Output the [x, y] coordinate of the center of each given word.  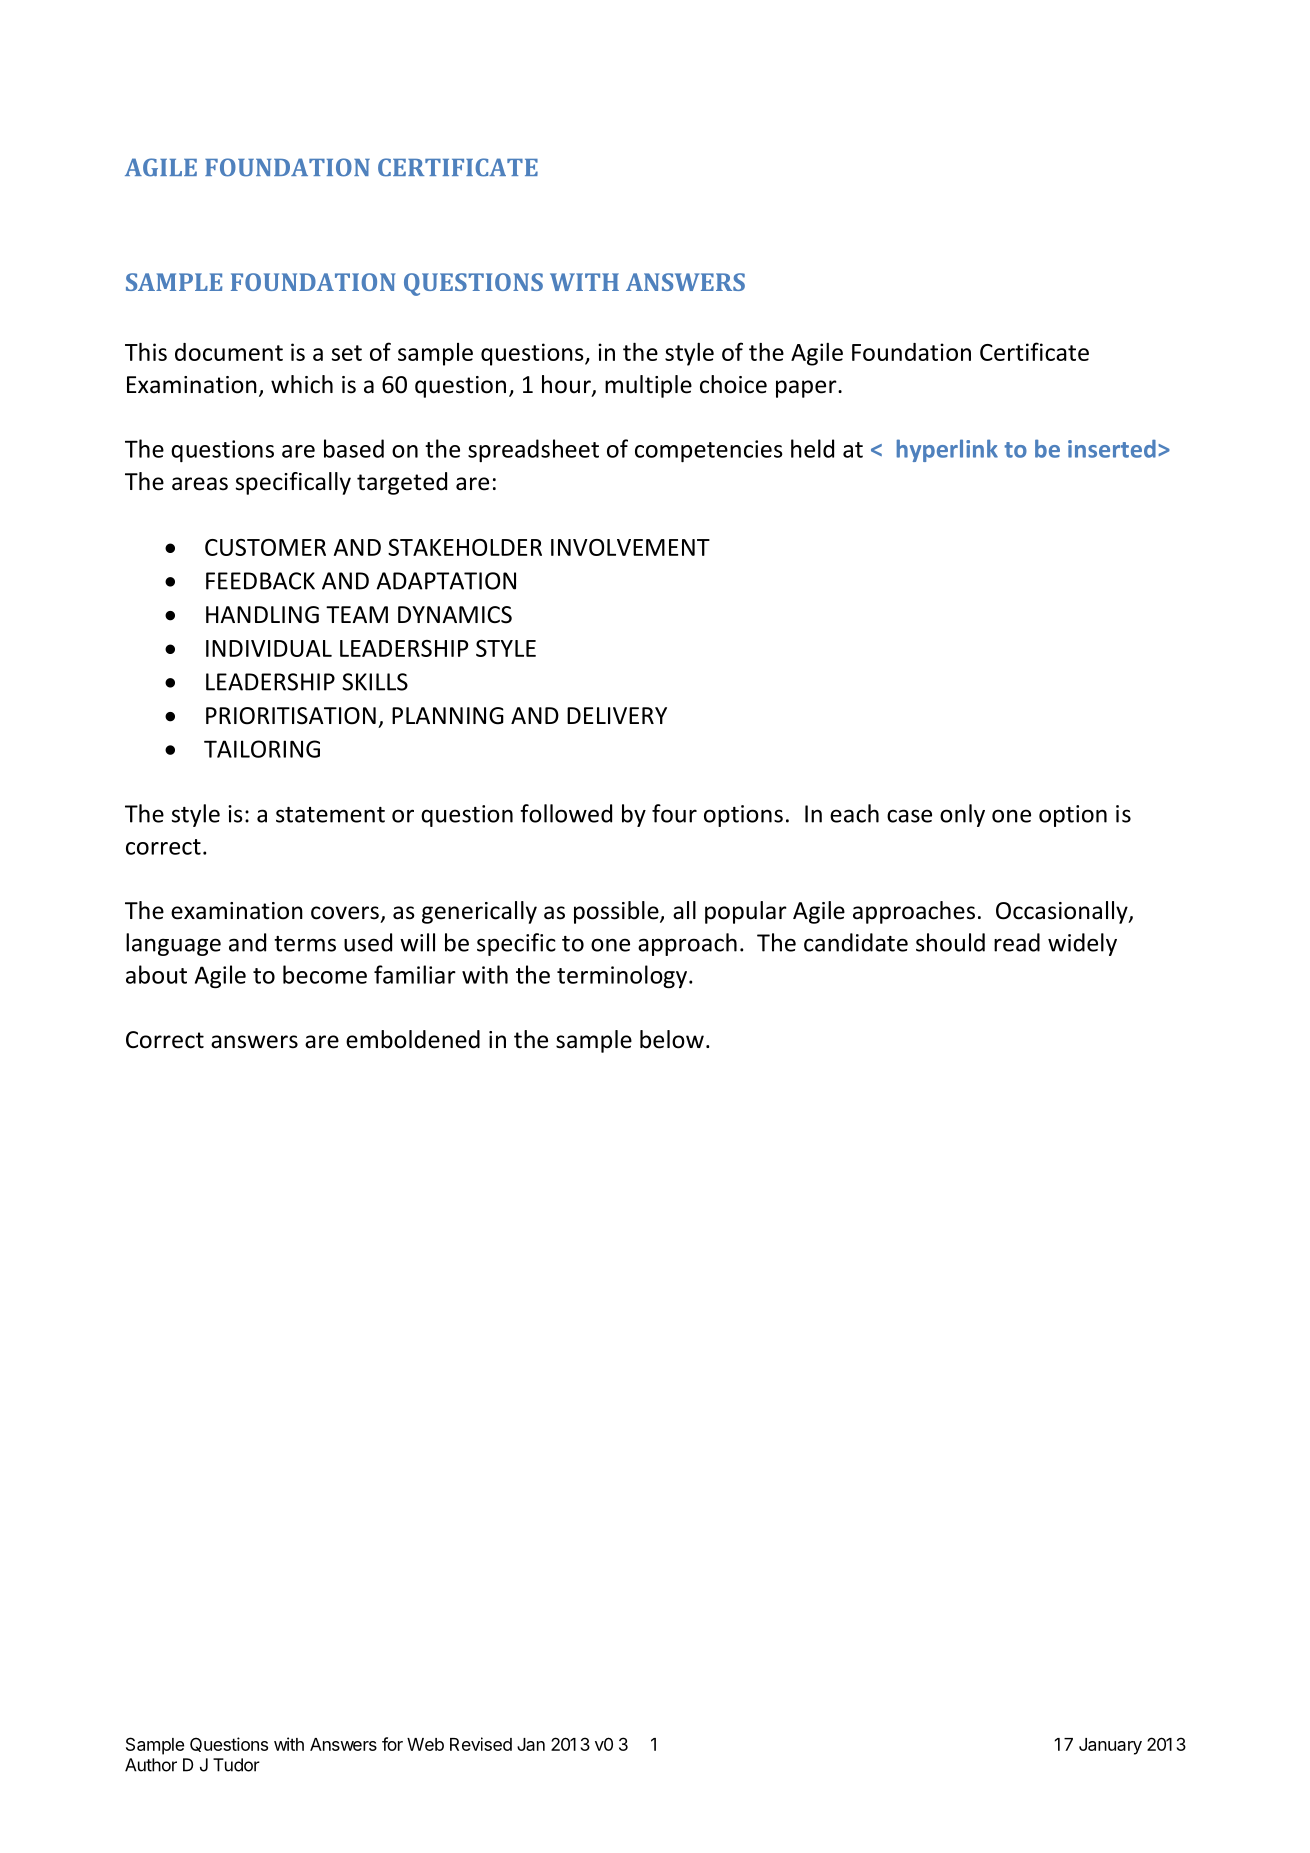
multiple [648, 386]
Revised [481, 1744]
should [950, 942]
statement [330, 815]
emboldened [413, 1039]
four [674, 813]
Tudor [236, 1765]
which [302, 384]
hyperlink [947, 450]
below [672, 1039]
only [962, 815]
